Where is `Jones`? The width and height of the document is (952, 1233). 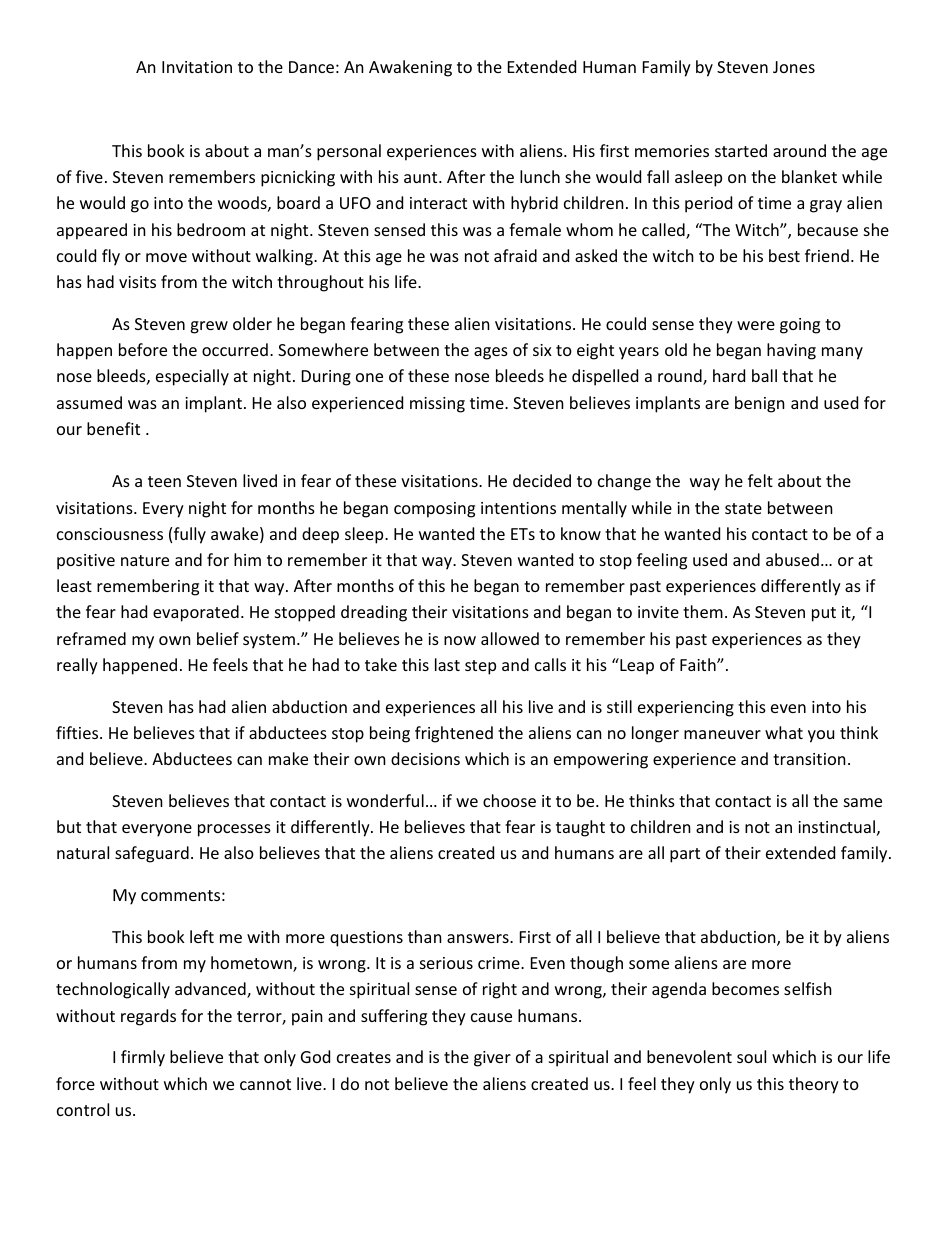 Jones is located at coordinates (794, 67).
